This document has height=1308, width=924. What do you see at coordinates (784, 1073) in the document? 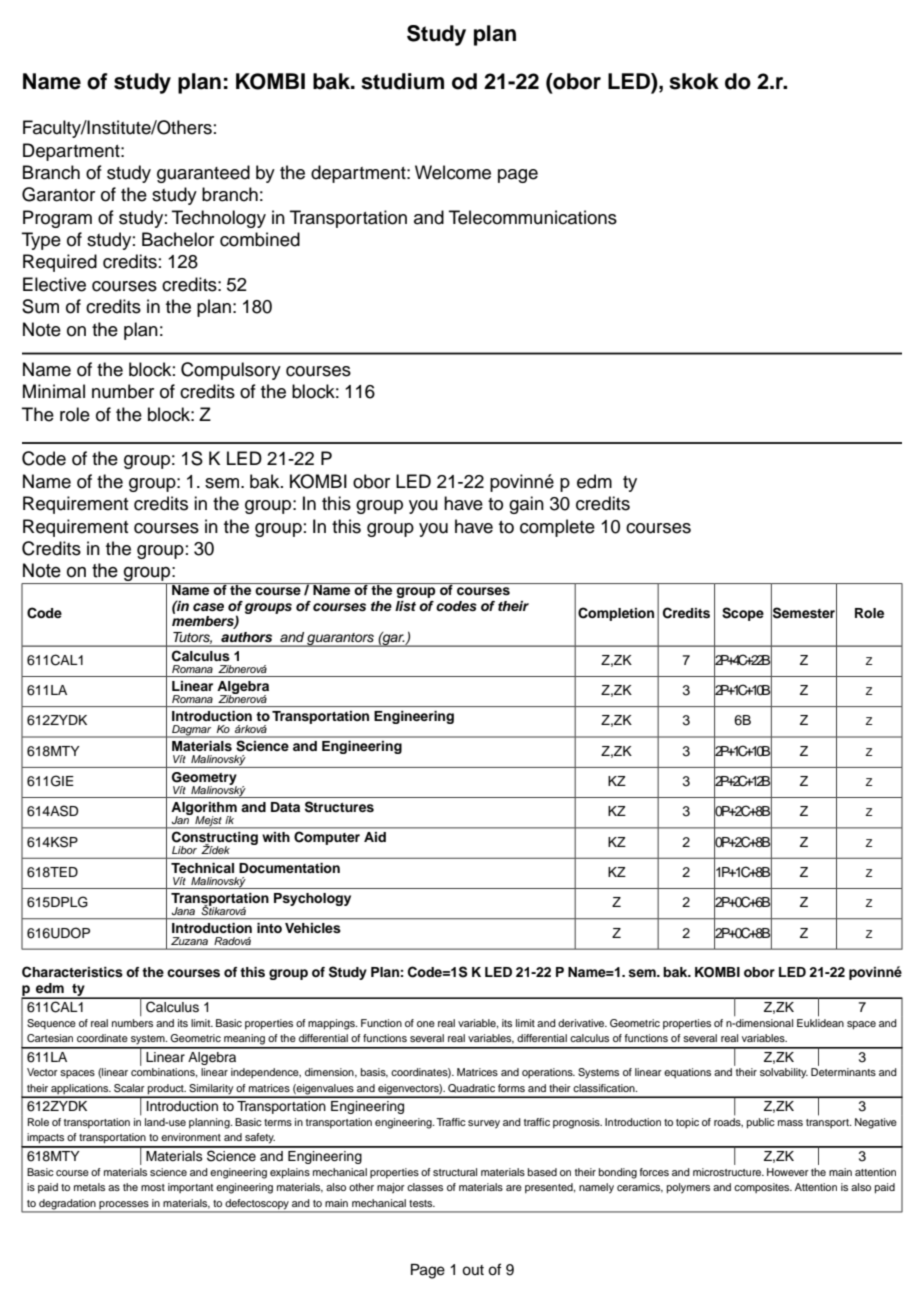
I see `solvability` at bounding box center [784, 1073].
